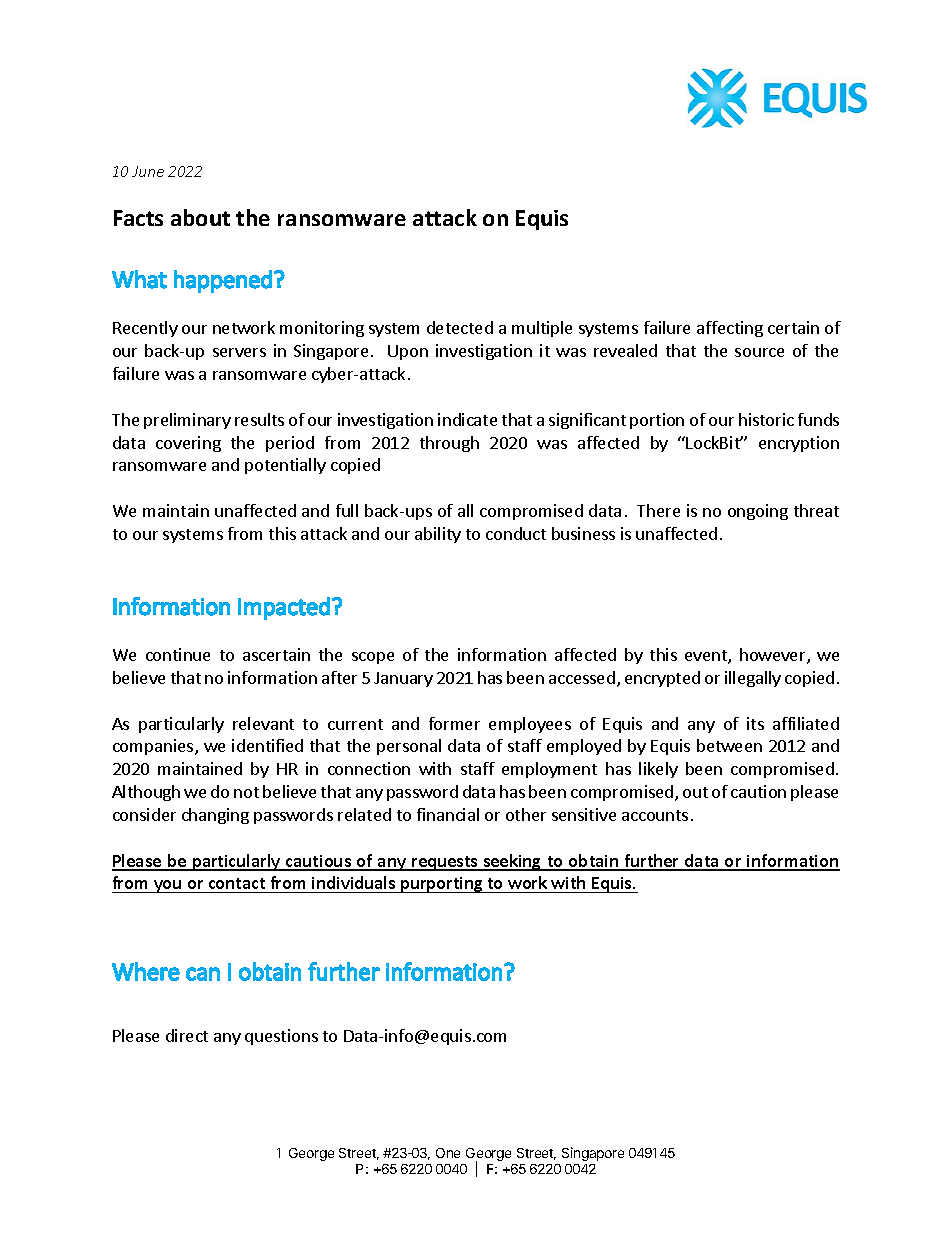 The image size is (952, 1233). I want to click on One, so click(448, 1153).
